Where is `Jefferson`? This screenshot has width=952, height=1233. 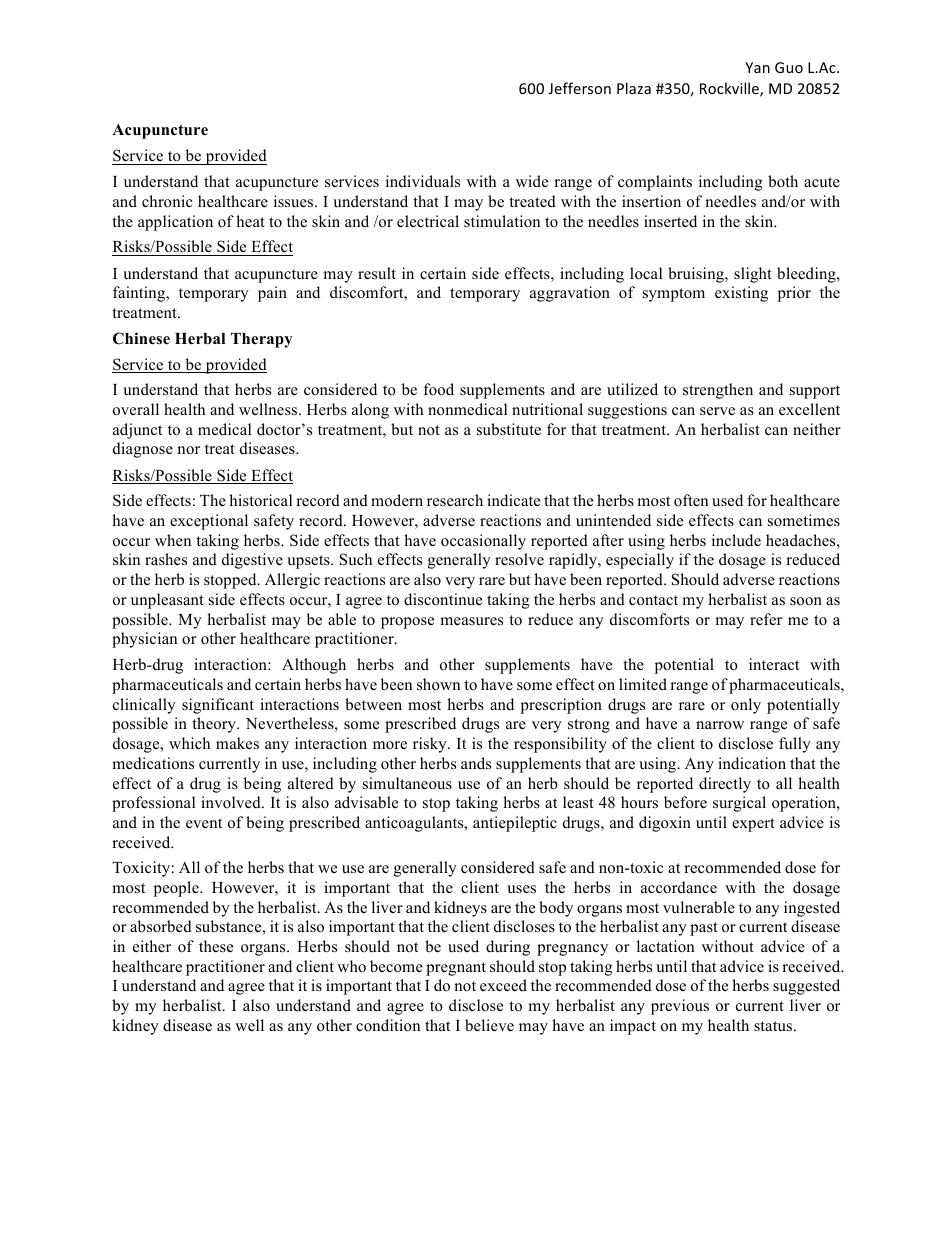 Jefferson is located at coordinates (579, 88).
